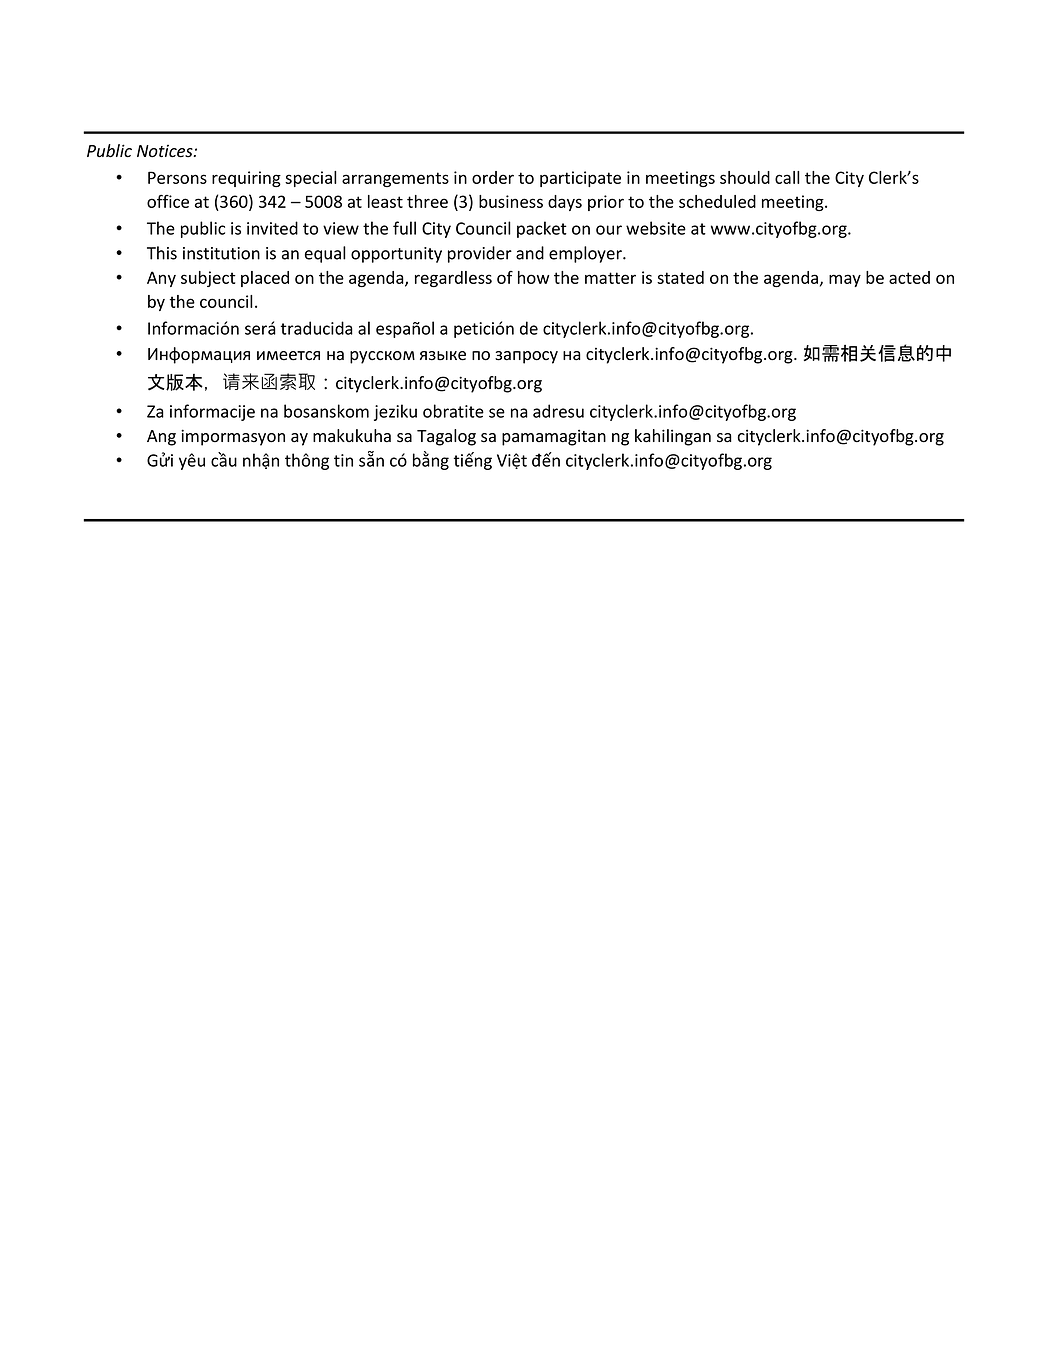  I want to click on order, so click(493, 177).
